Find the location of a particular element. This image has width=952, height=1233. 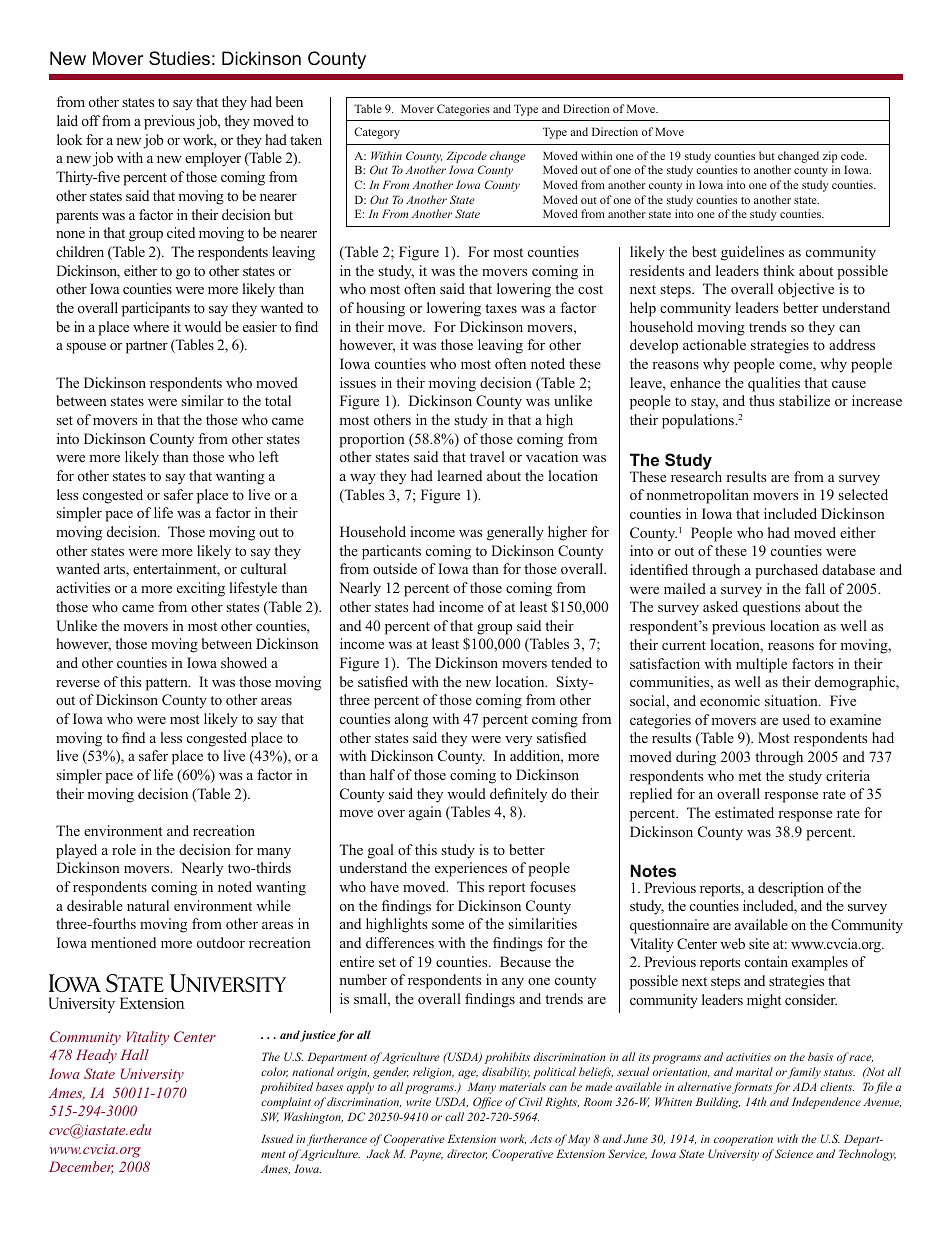

tended is located at coordinates (571, 662).
